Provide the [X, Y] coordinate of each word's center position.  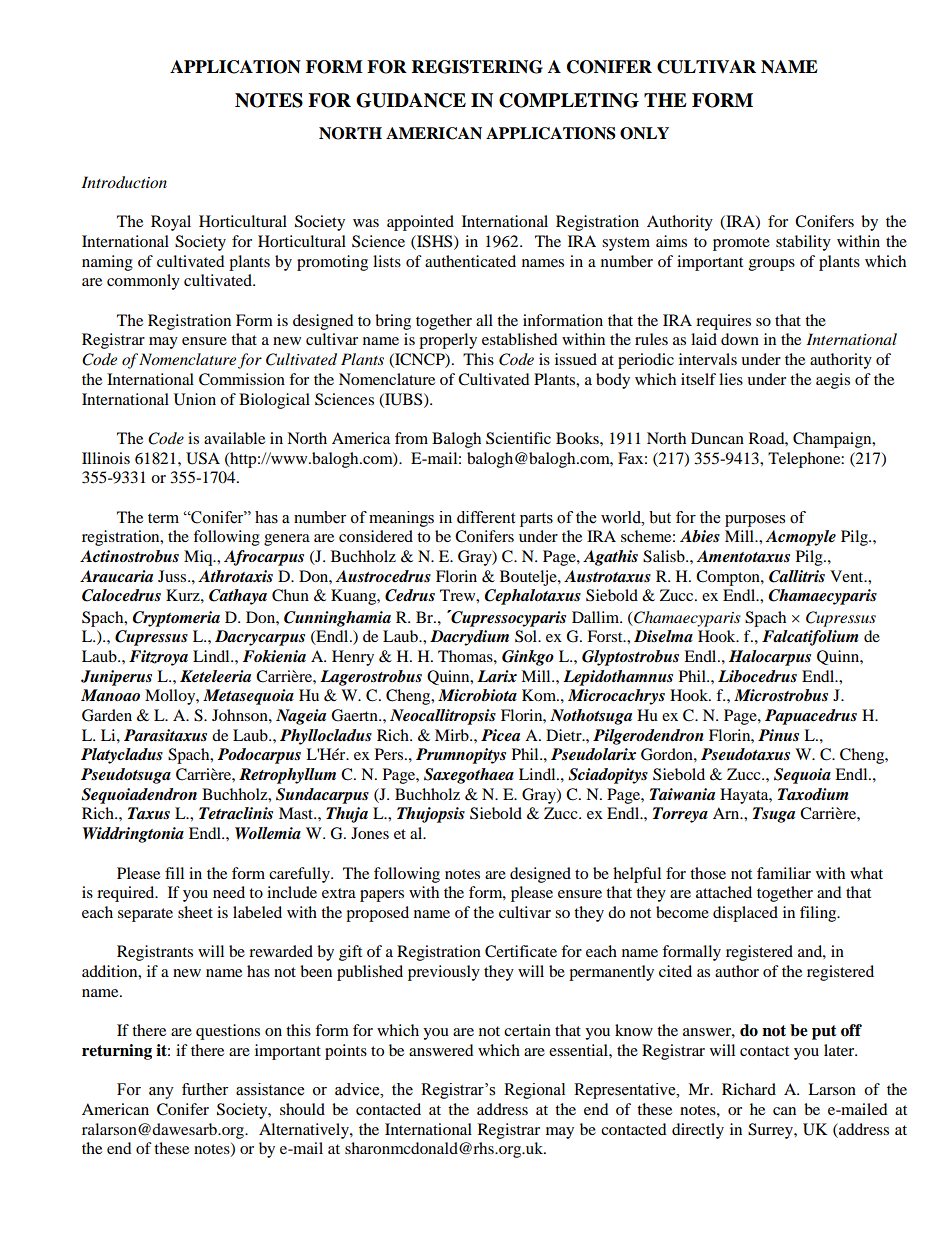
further [205, 1089]
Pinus [778, 735]
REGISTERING [477, 67]
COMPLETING [569, 100]
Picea [500, 735]
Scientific [518, 438]
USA [203, 458]
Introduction [124, 182]
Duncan [717, 438]
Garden [107, 715]
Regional [534, 1091]
